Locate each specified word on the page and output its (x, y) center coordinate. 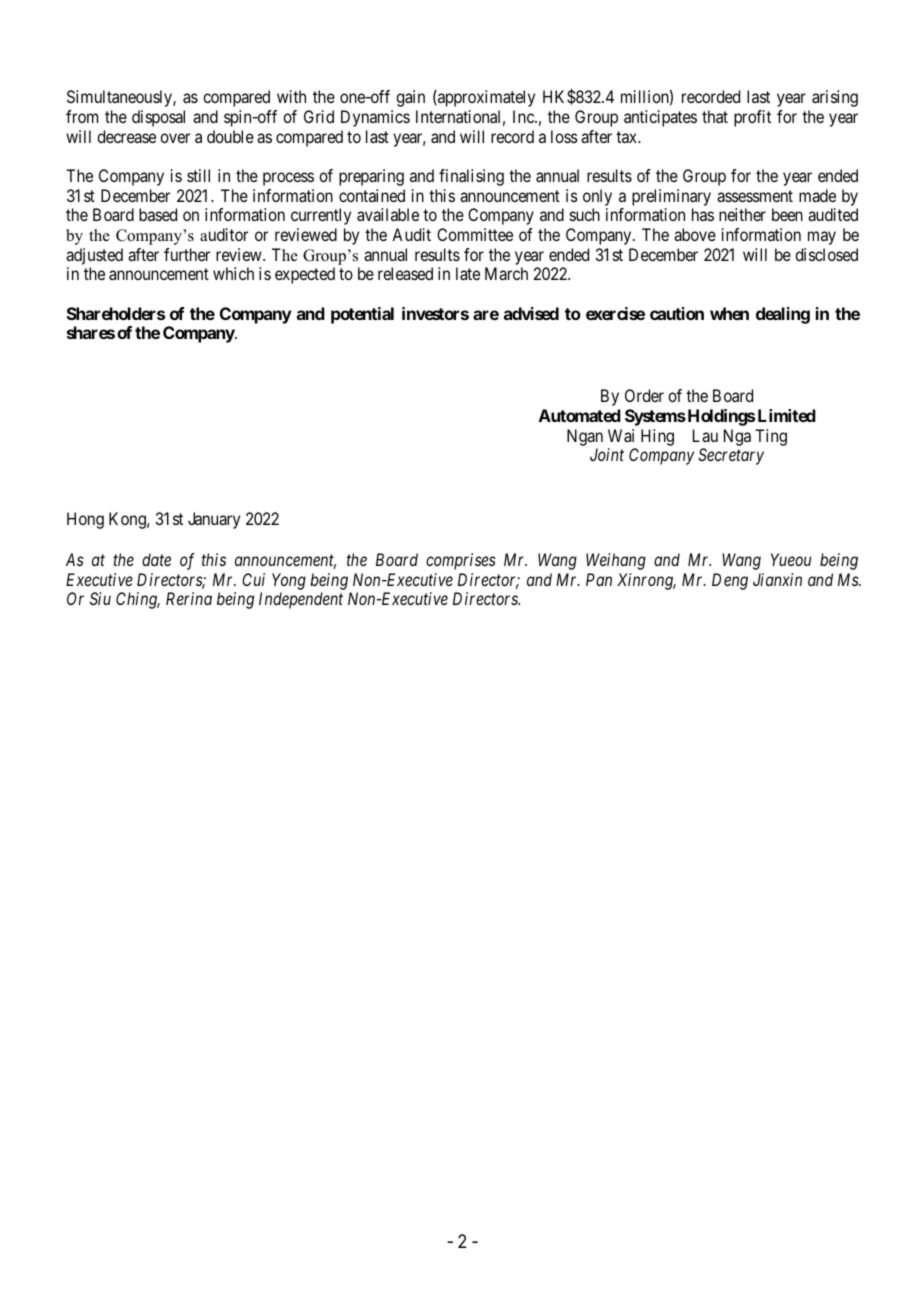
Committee (475, 234)
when (729, 313)
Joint (607, 454)
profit (752, 118)
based (158, 214)
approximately (485, 98)
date (156, 559)
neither (742, 214)
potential (362, 315)
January (214, 520)
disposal (158, 118)
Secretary (731, 456)
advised (531, 313)
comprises (461, 561)
